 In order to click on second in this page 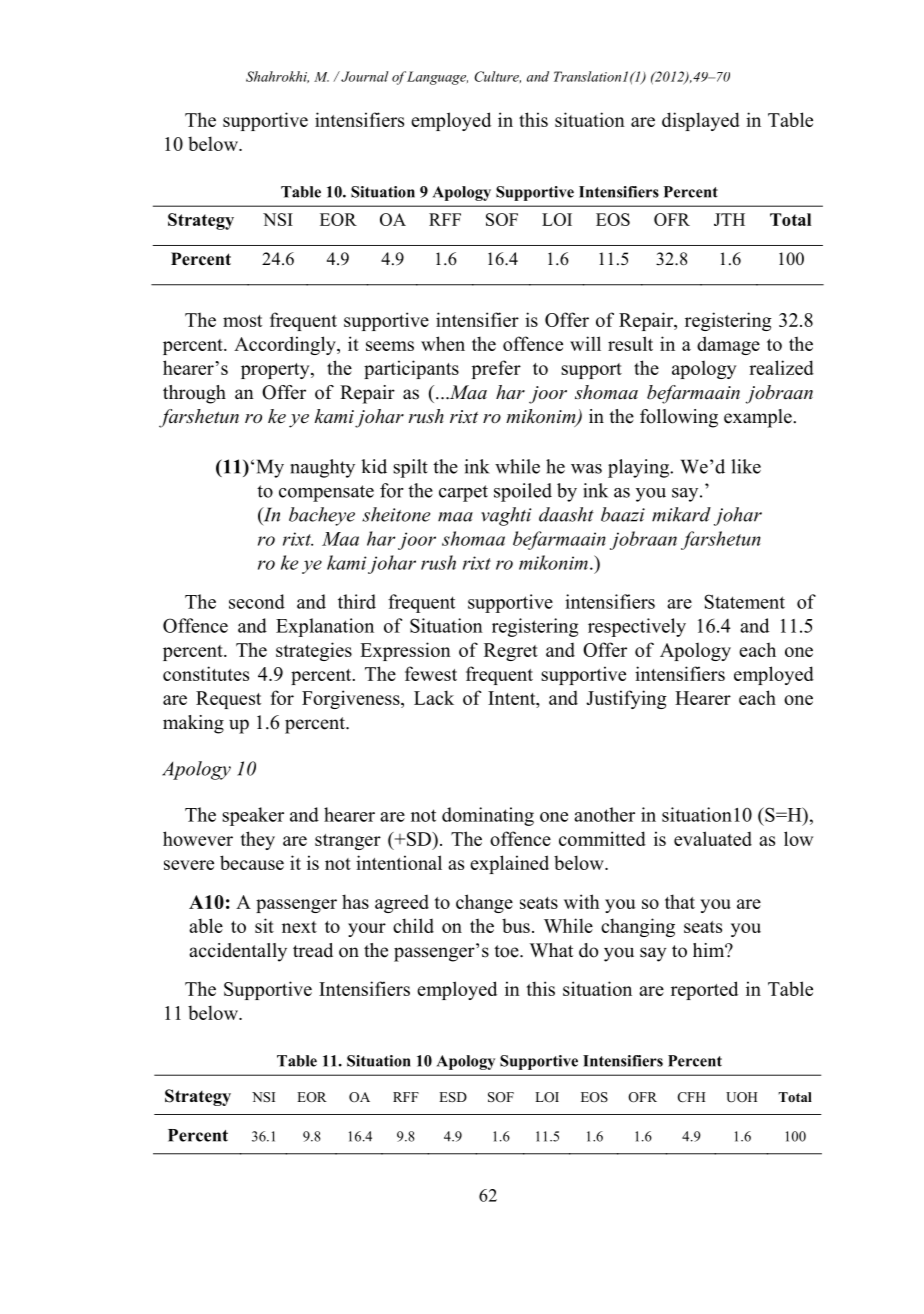, I will do `click(257, 601)`.
